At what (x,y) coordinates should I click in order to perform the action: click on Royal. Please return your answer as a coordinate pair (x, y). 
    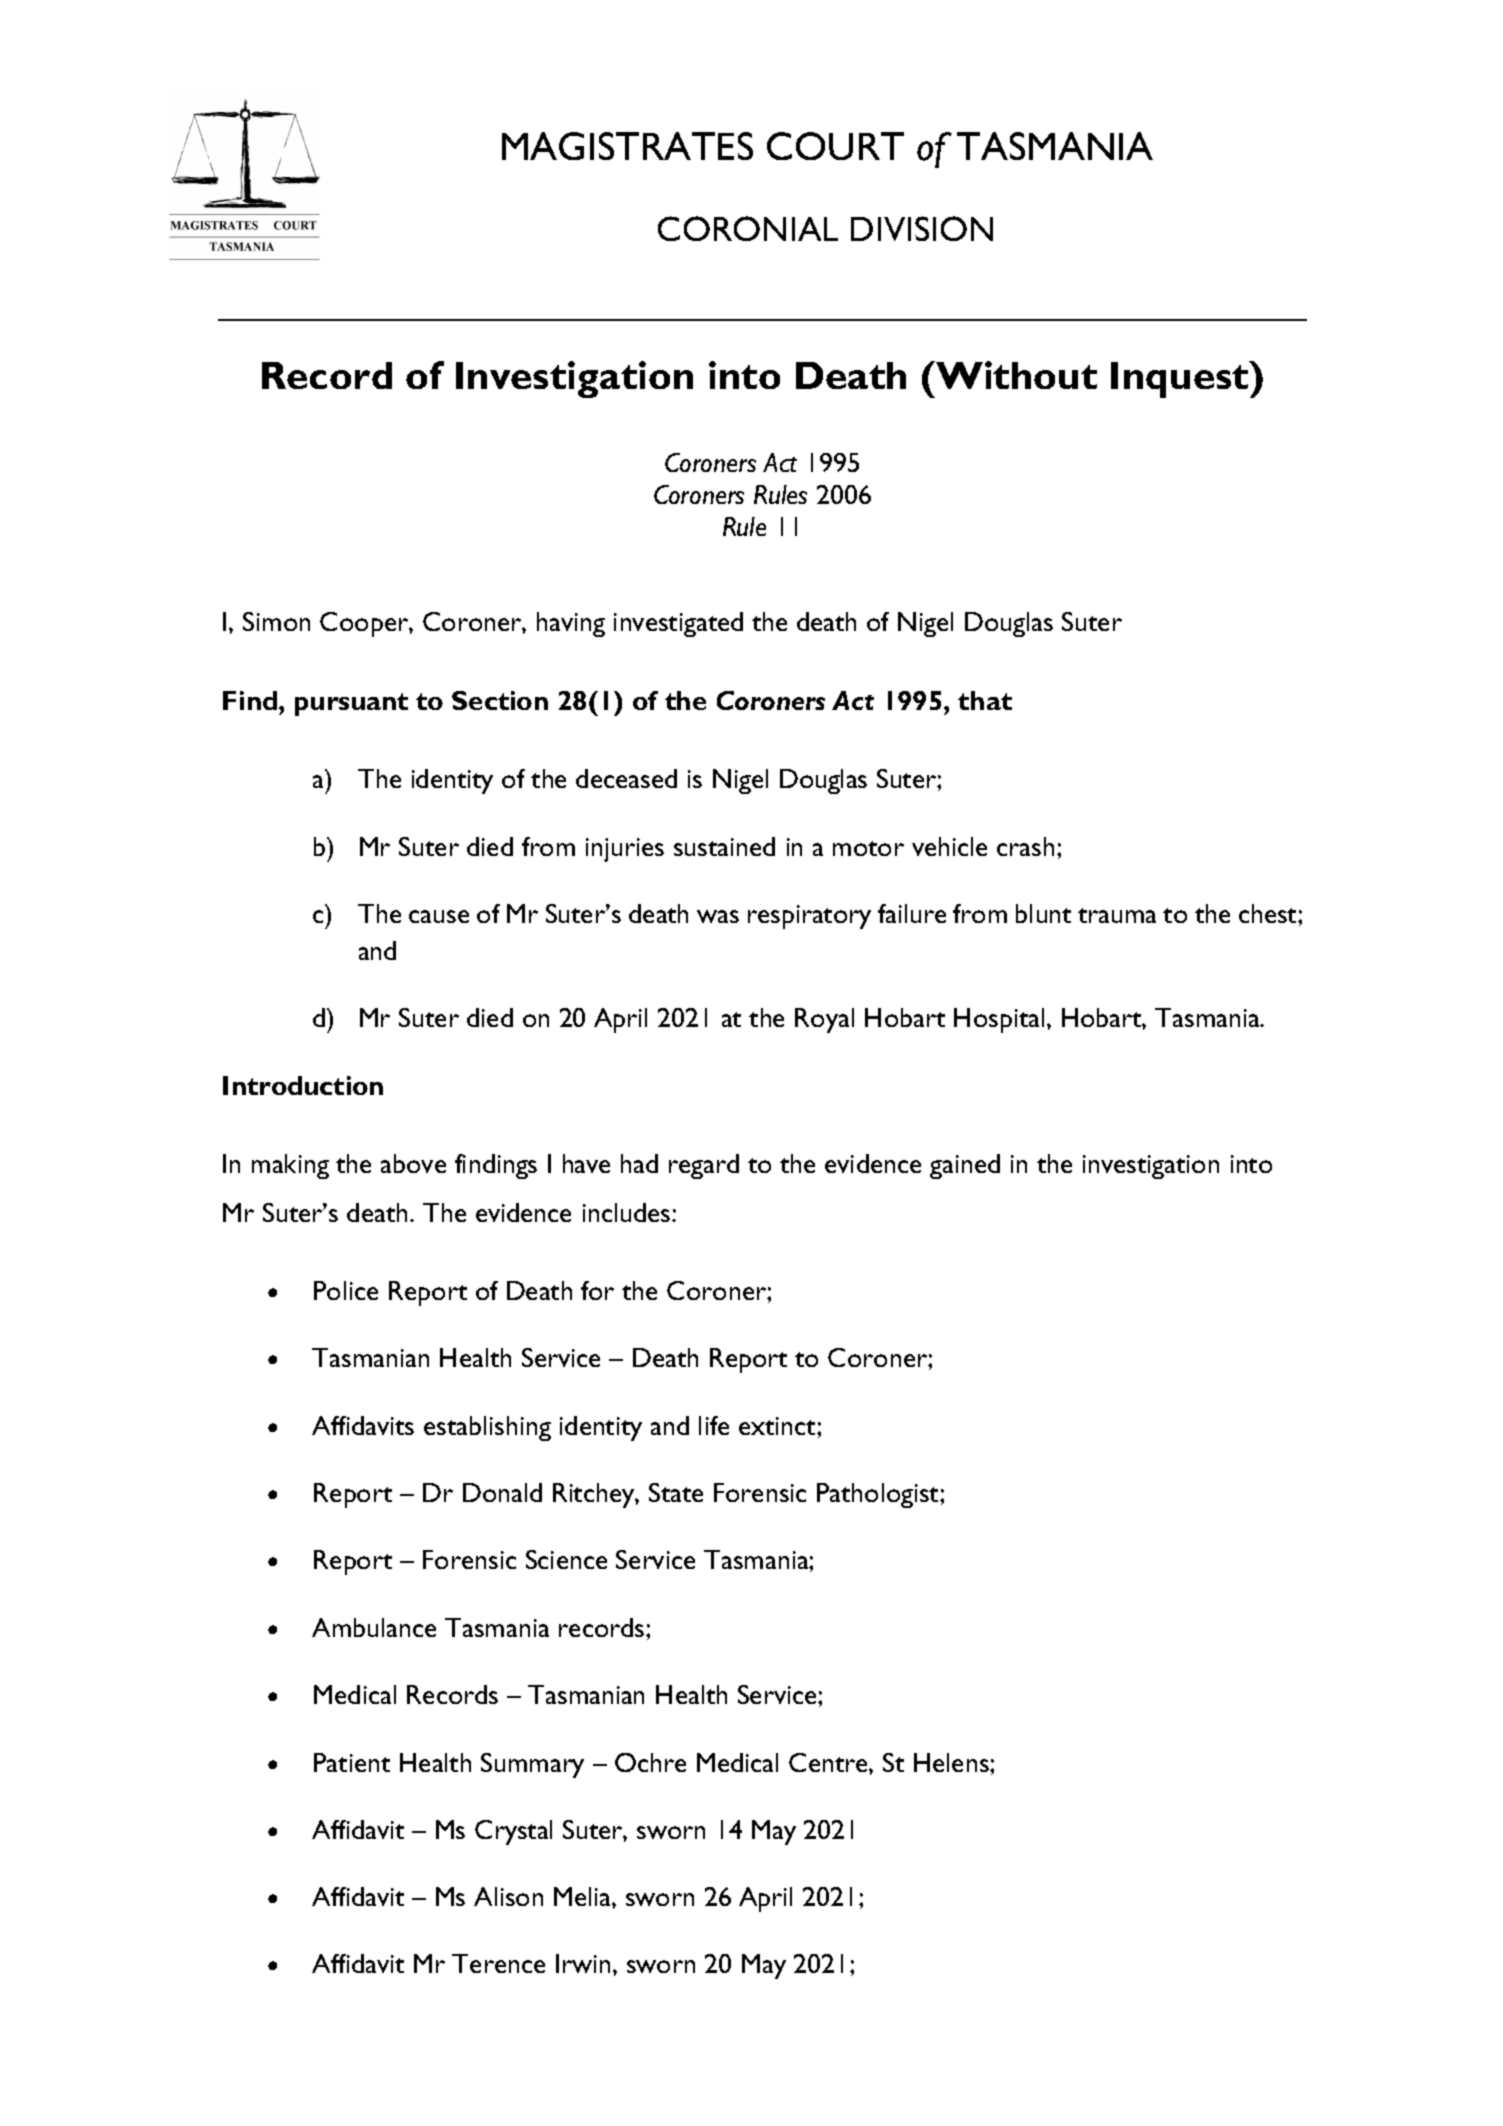
    Looking at the image, I should click on (824, 1020).
